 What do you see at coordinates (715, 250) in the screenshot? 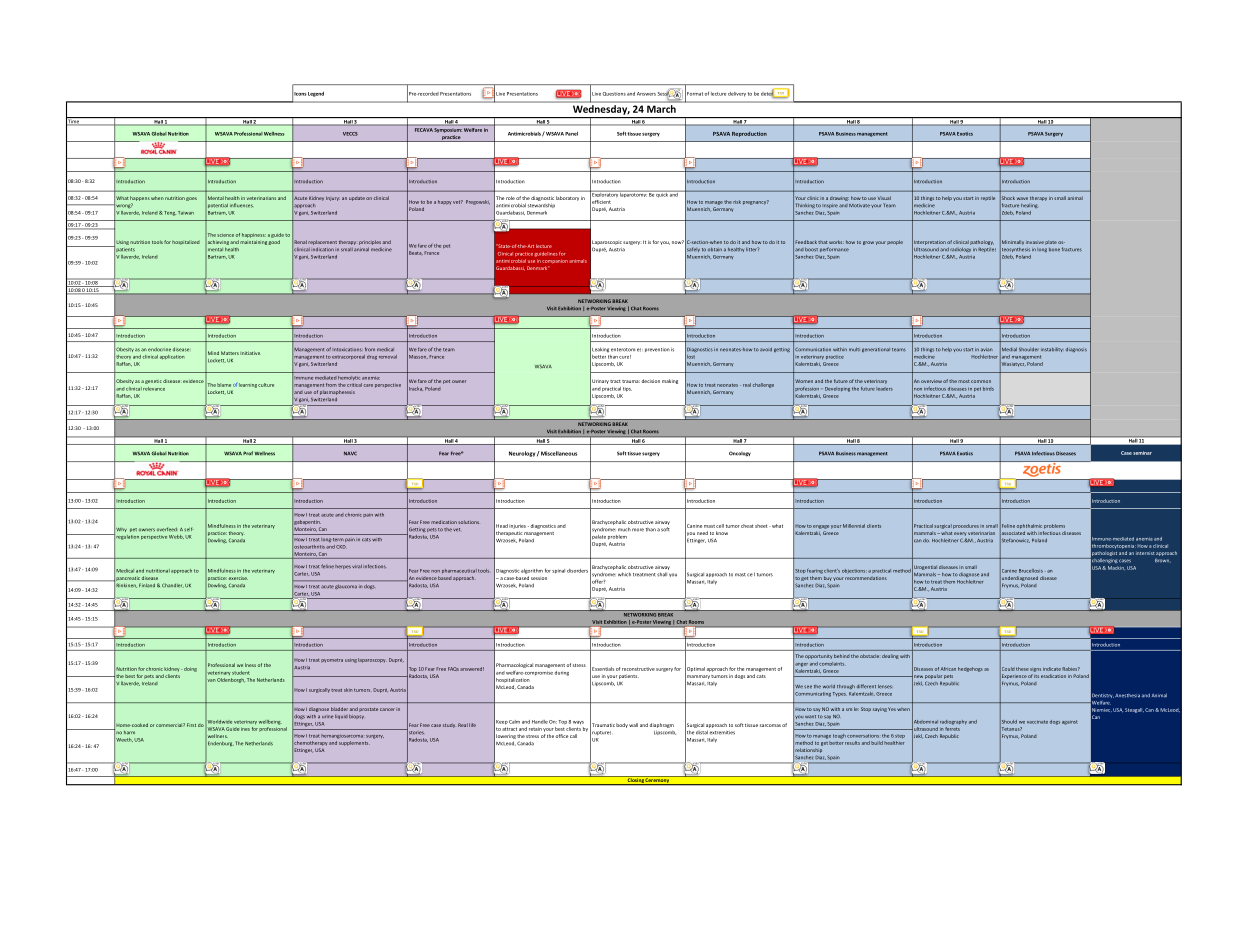
I see `obtain` at bounding box center [715, 250].
